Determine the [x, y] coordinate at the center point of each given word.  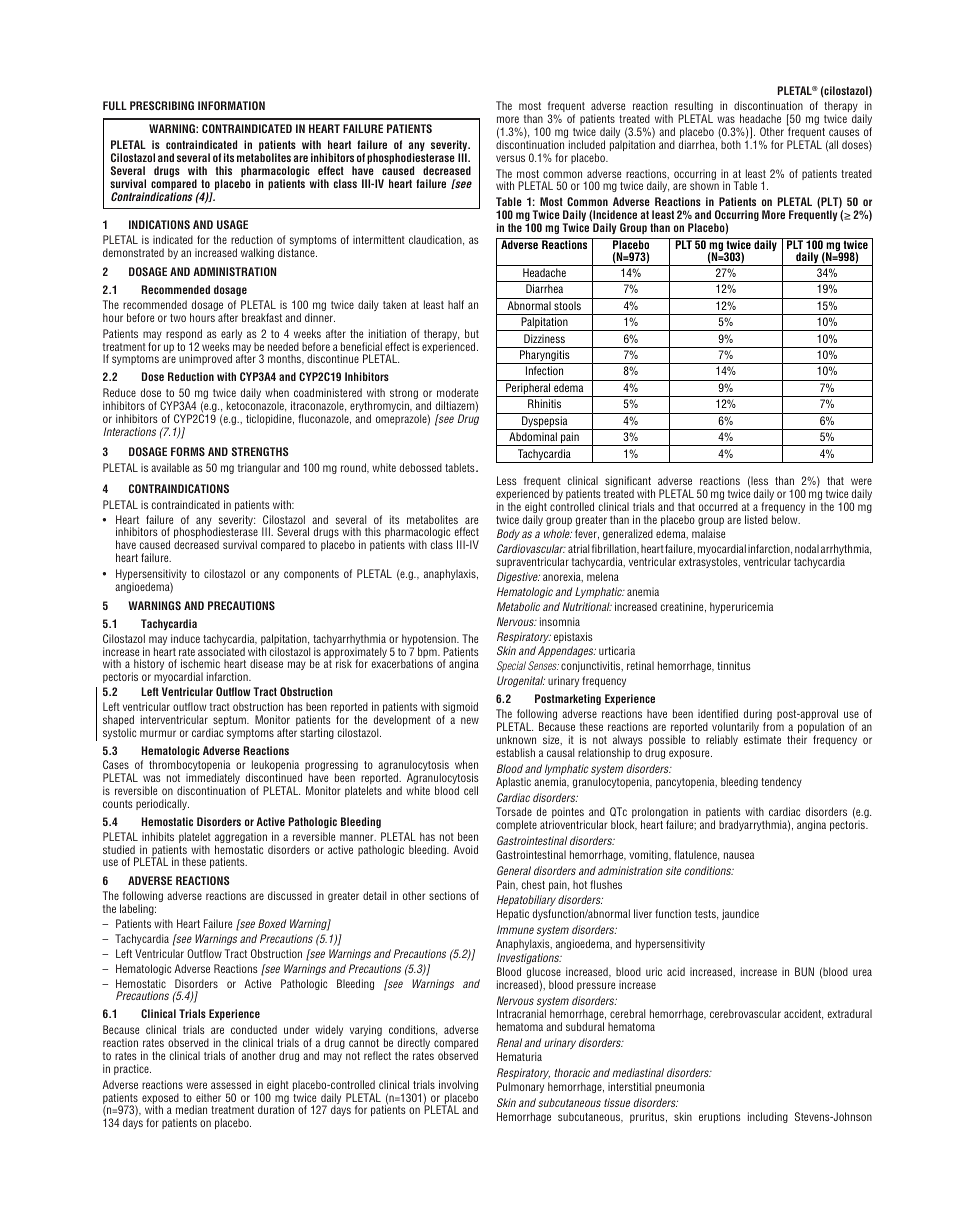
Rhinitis [544, 403]
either [208, 1097]
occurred [718, 506]
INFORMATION [231, 105]
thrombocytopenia [189, 767]
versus [510, 158]
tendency [781, 782]
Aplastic [513, 782]
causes [844, 132]
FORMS [188, 451]
